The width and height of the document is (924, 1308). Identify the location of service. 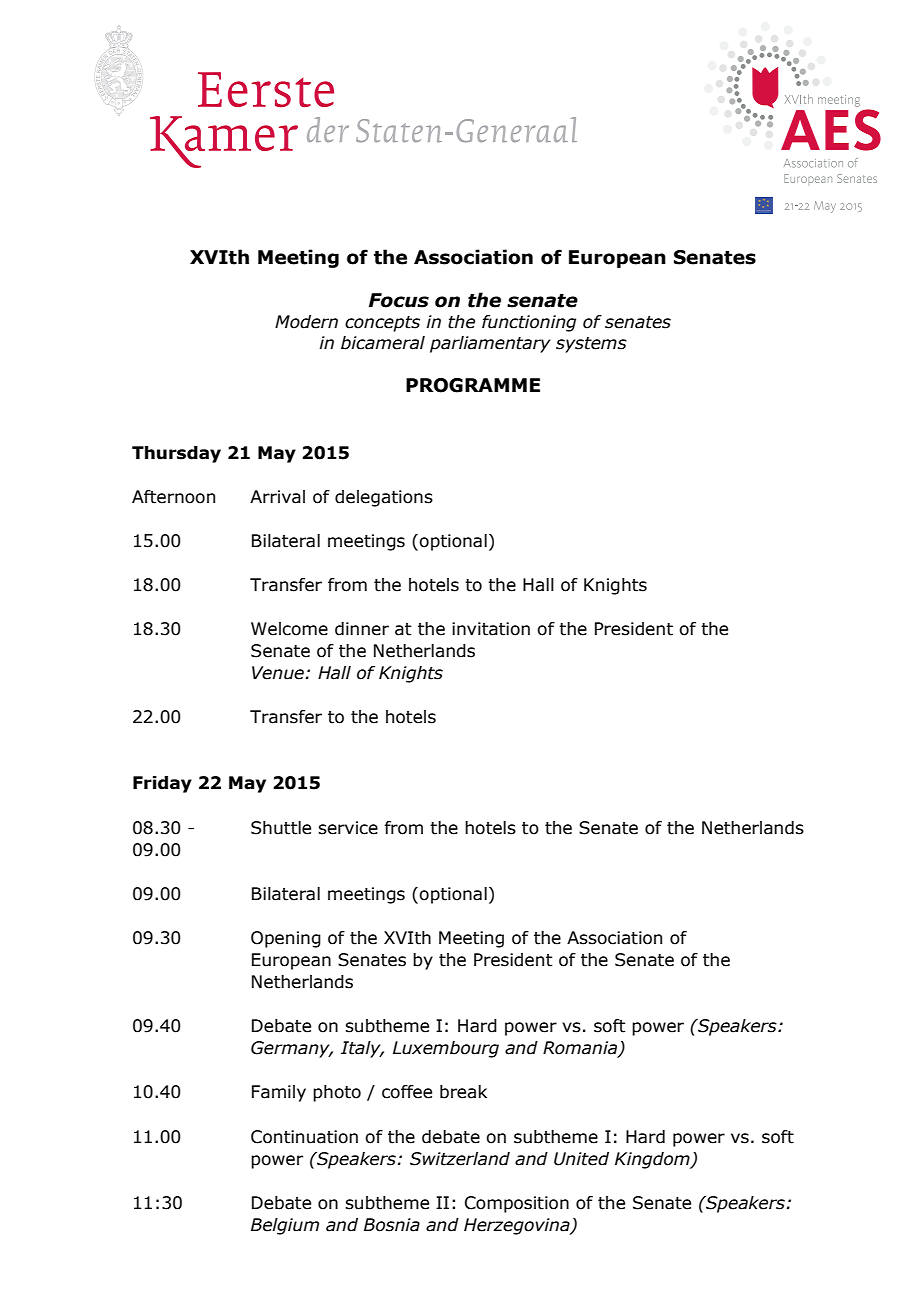
(348, 828).
